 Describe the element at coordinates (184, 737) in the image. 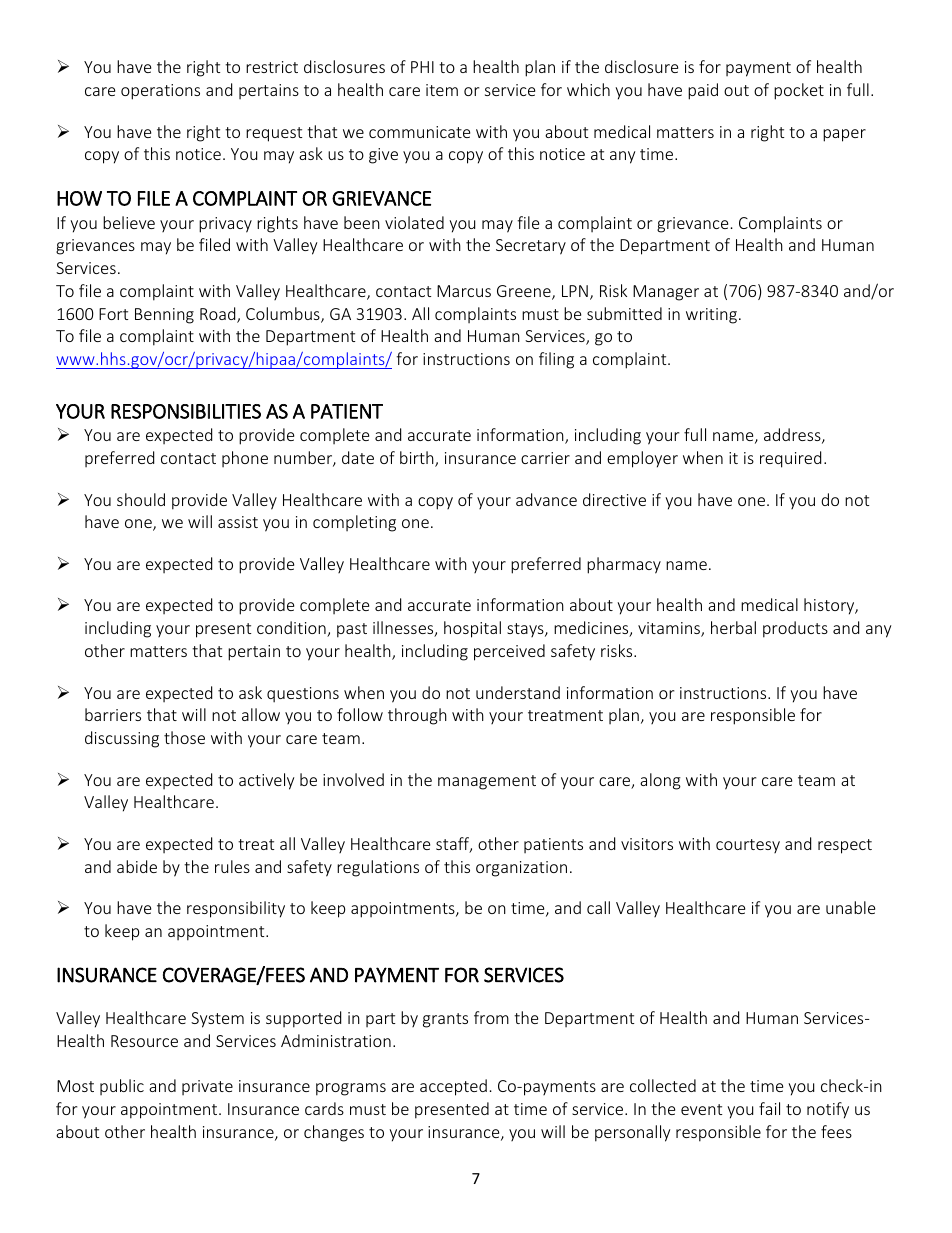

I see `those` at that location.
